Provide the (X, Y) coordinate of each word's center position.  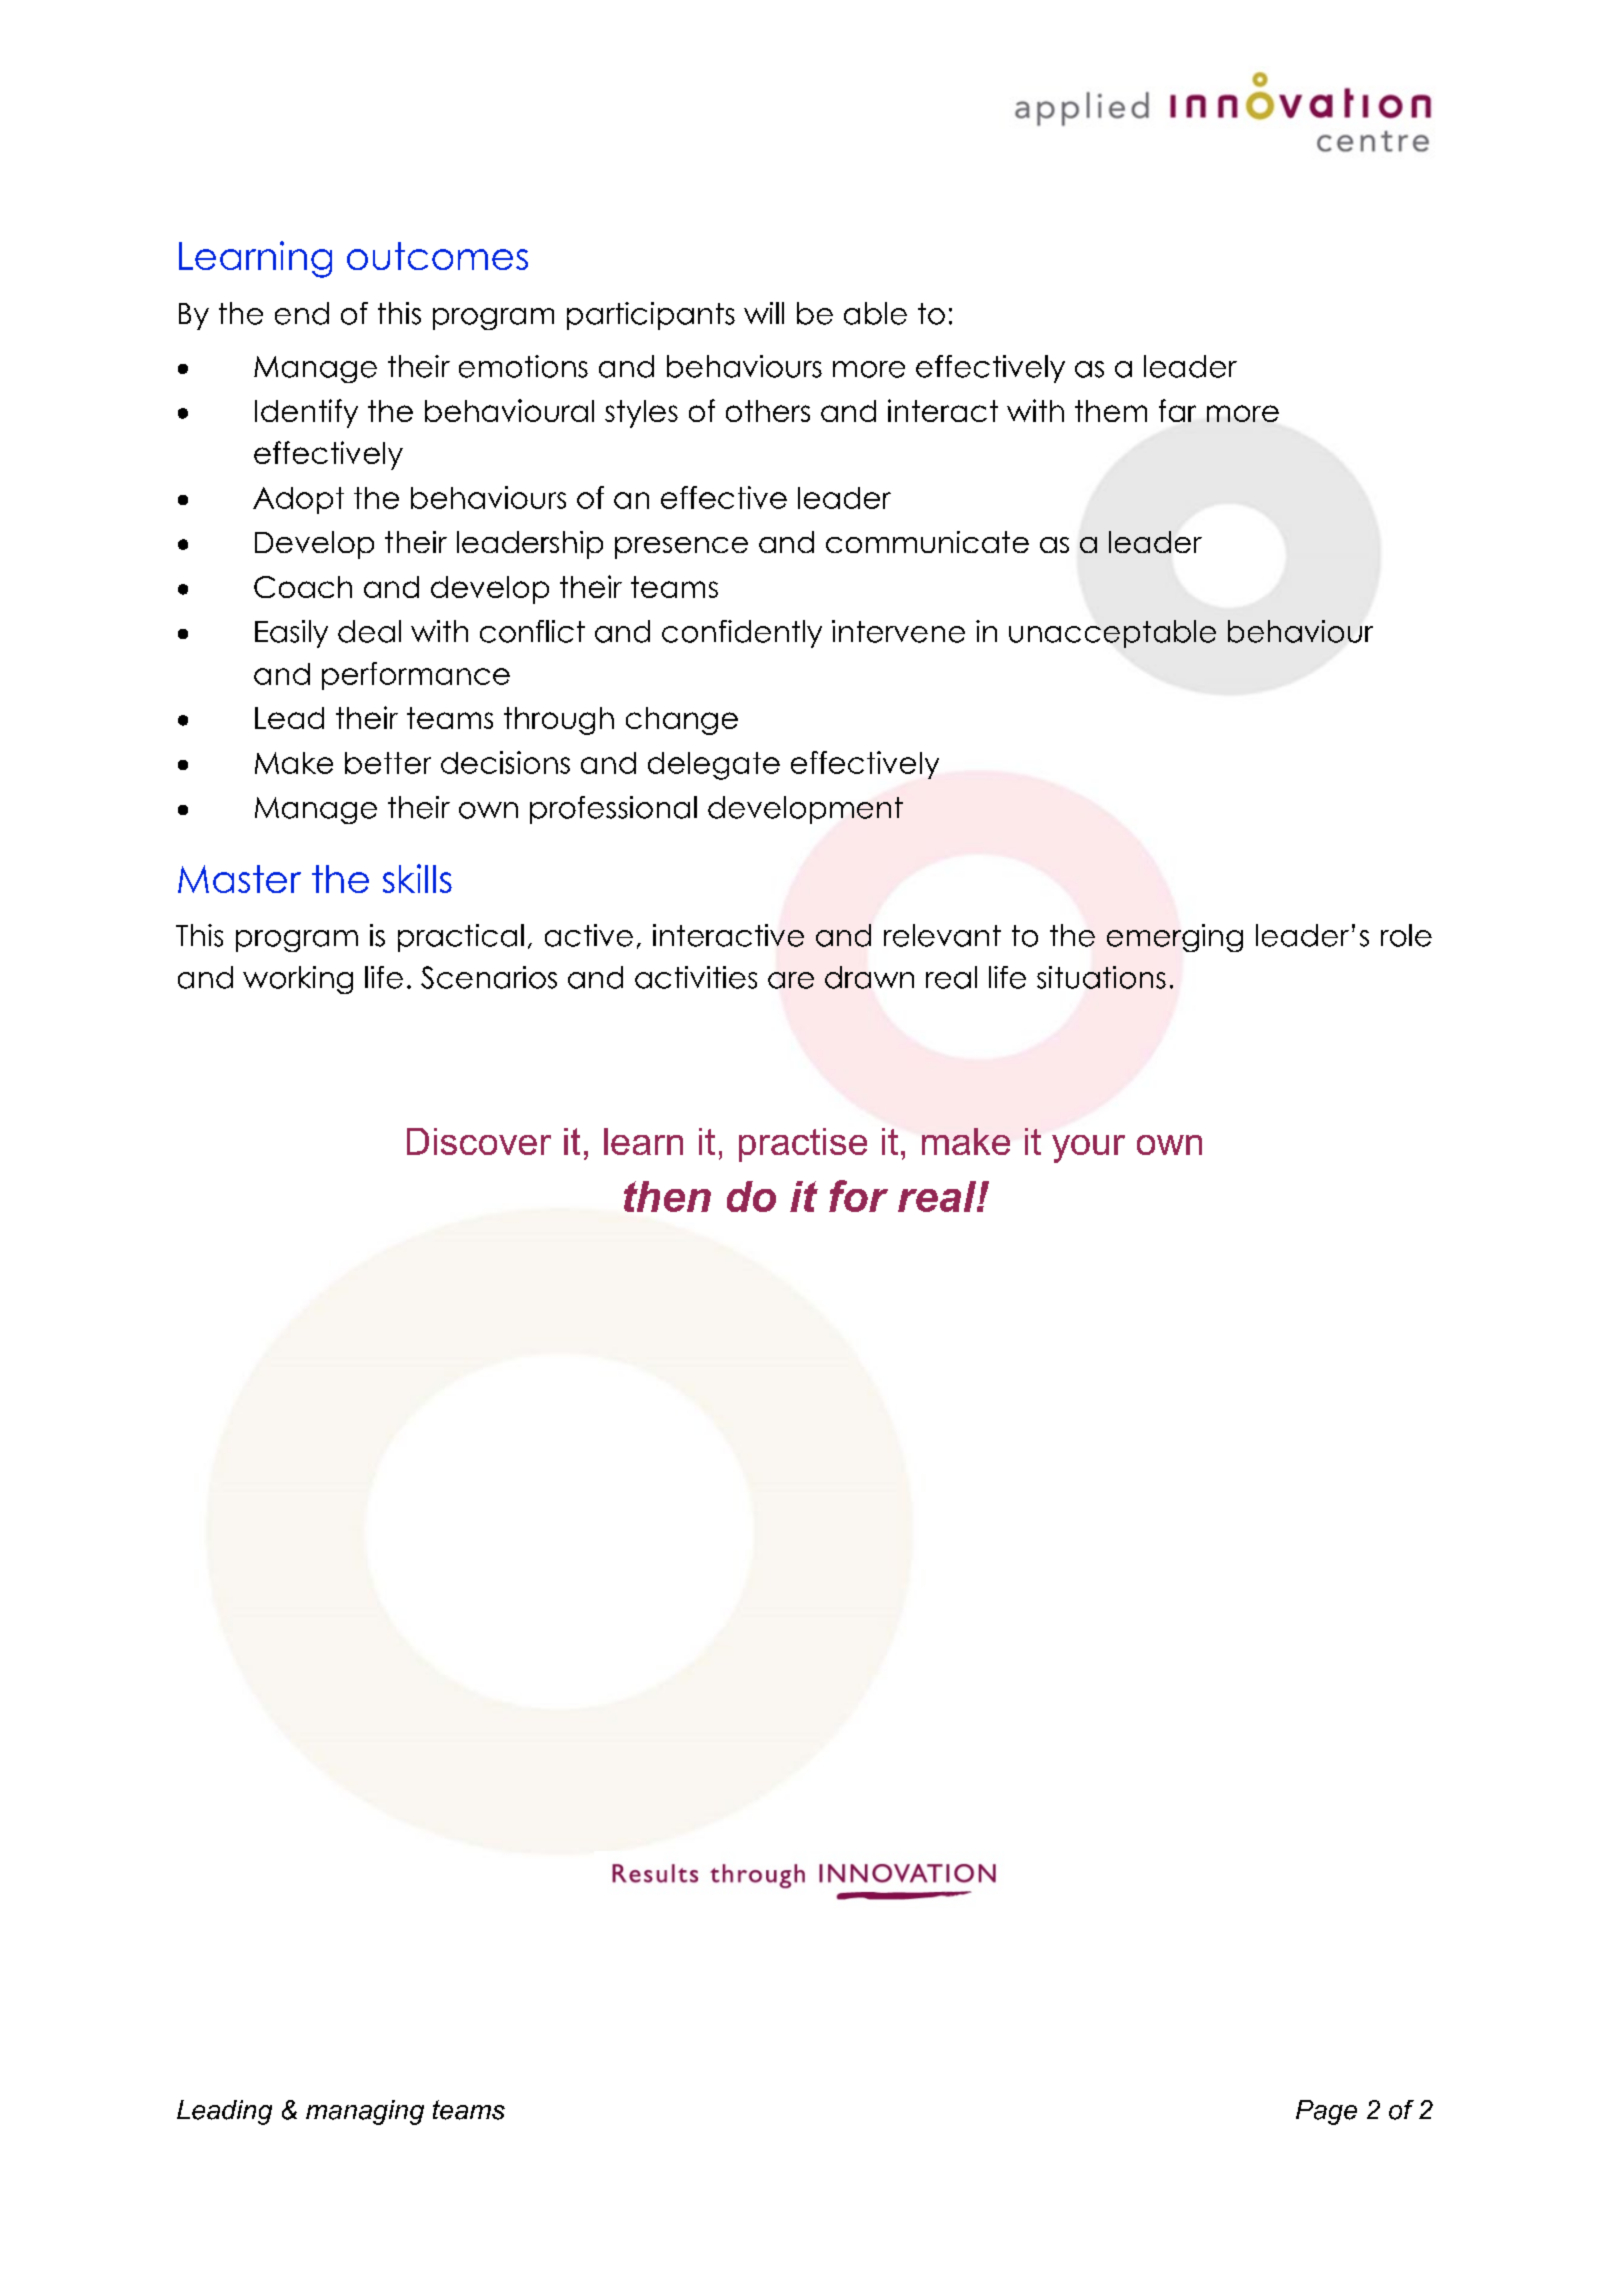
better (388, 763)
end (302, 313)
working (298, 980)
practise (803, 1145)
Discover (479, 1141)
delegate (714, 766)
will (764, 313)
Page (1326, 2112)
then (667, 1196)
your (1088, 1149)
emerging (1175, 938)
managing (365, 2112)
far (1177, 410)
